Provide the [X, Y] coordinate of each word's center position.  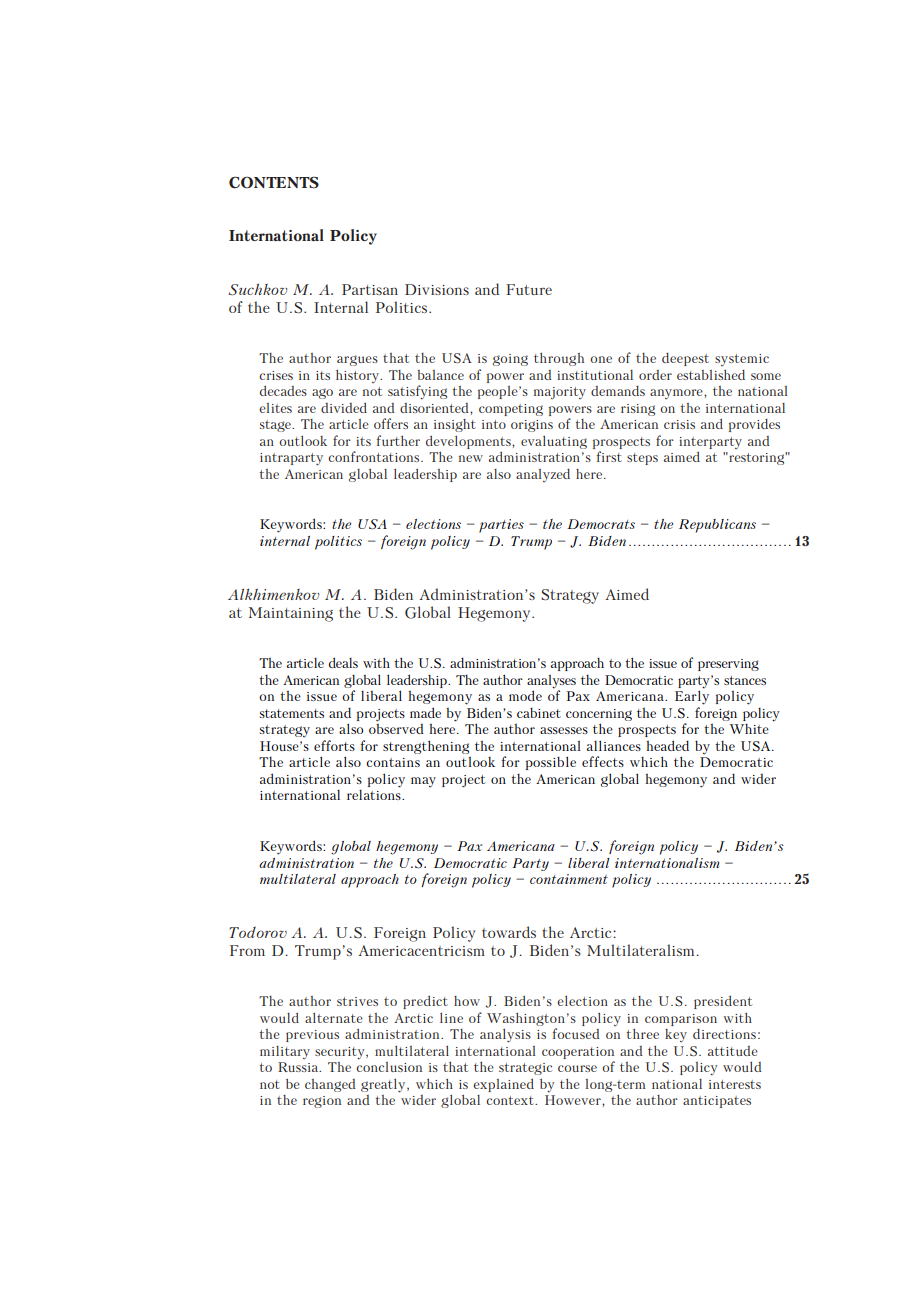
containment [569, 879]
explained [503, 1085]
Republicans [717, 526]
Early [692, 696]
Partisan [370, 289]
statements [292, 713]
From [247, 950]
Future [529, 289]
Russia [299, 1067]
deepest [685, 359]
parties [501, 526]
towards [509, 932]
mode [525, 695]
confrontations [375, 456]
